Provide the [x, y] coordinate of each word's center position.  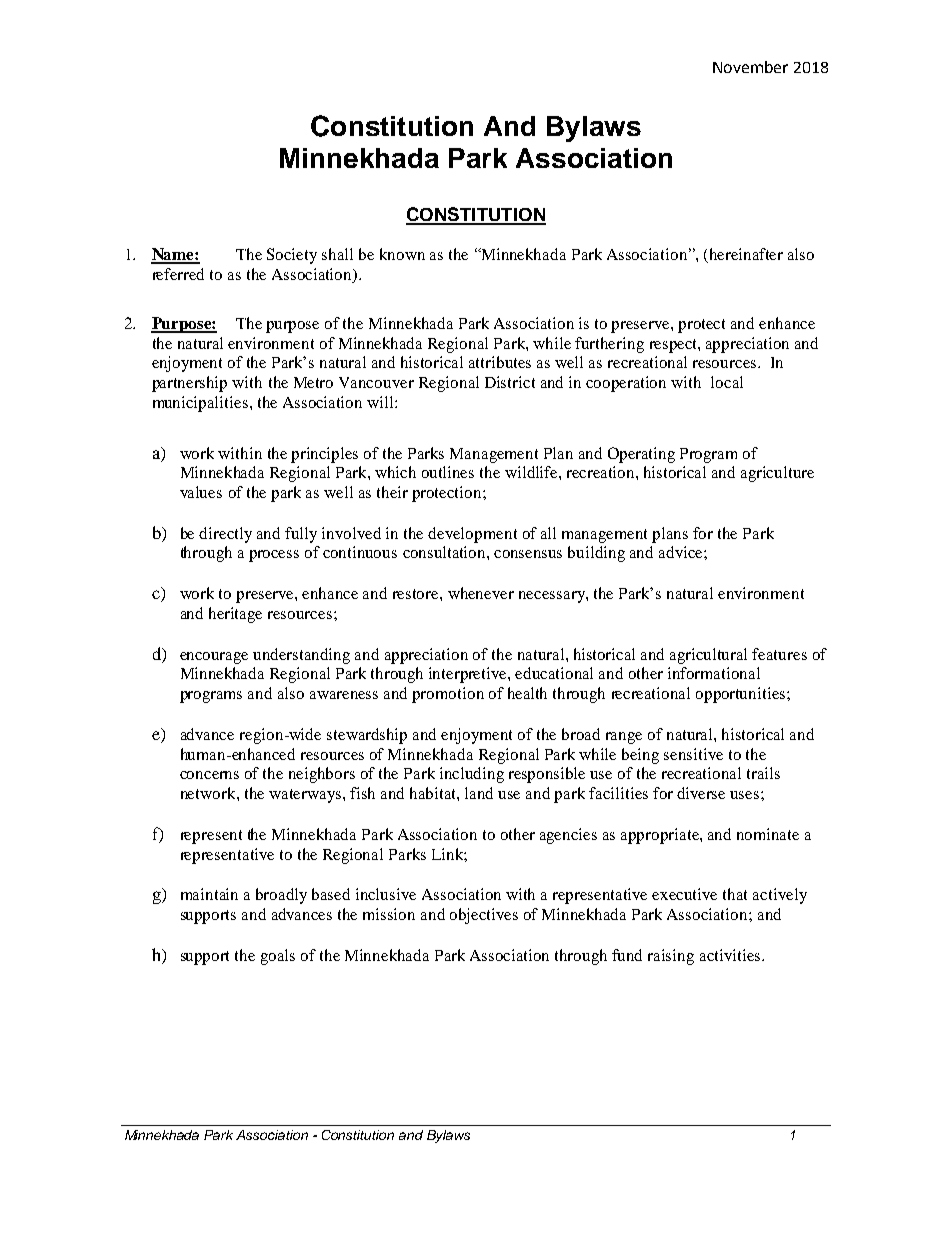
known [402, 254]
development [472, 535]
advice [682, 552]
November [750, 67]
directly [225, 535]
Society [292, 256]
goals [278, 957]
